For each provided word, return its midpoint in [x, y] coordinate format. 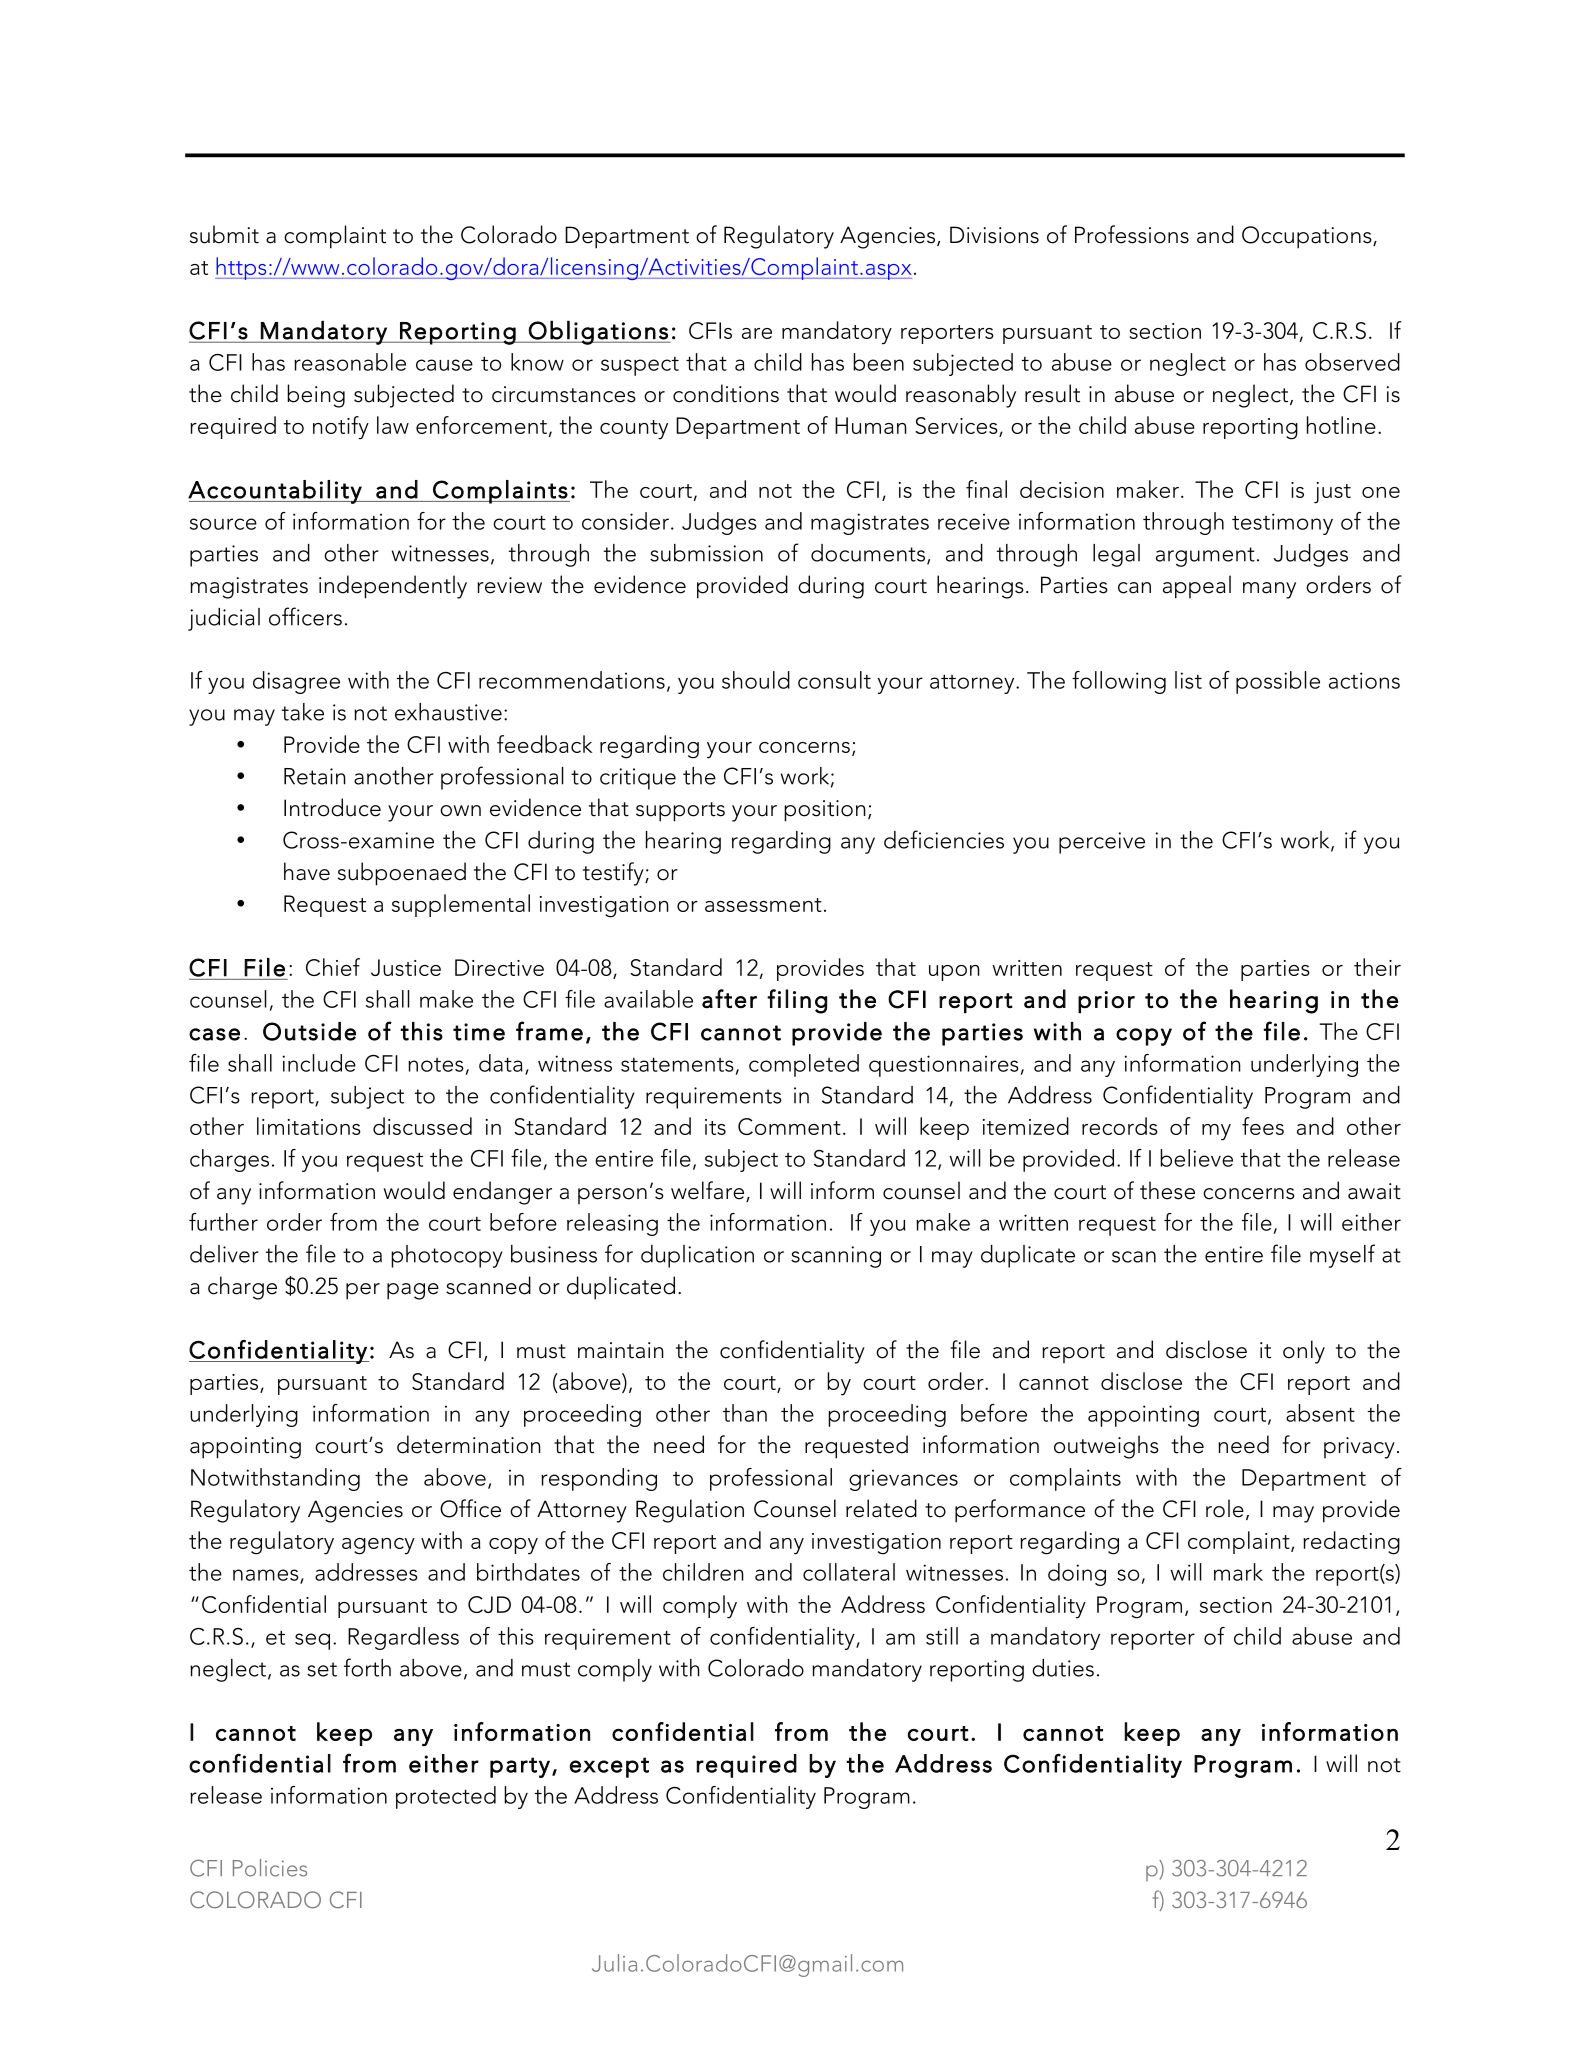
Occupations [1308, 237]
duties [1063, 1668]
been [878, 362]
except [609, 1767]
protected [446, 1797]
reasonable [350, 362]
